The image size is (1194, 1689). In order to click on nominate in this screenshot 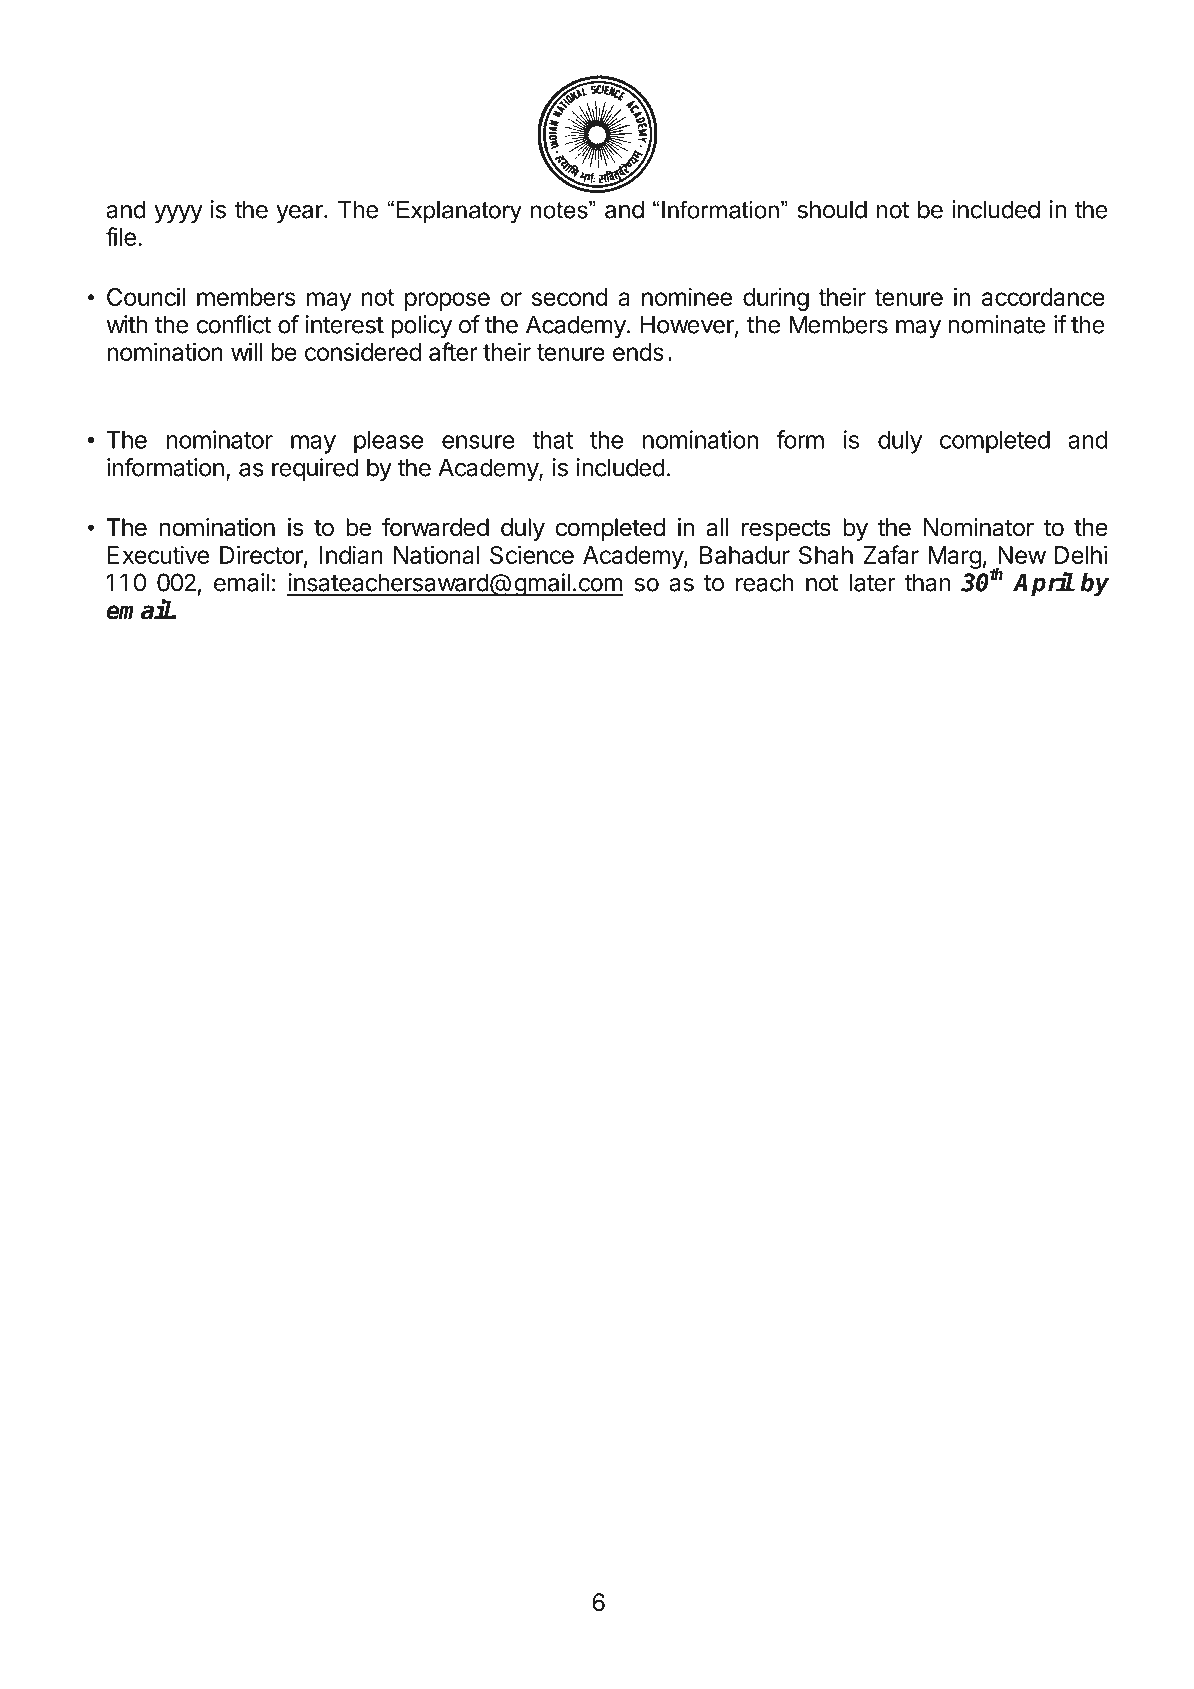, I will do `click(996, 324)`.
